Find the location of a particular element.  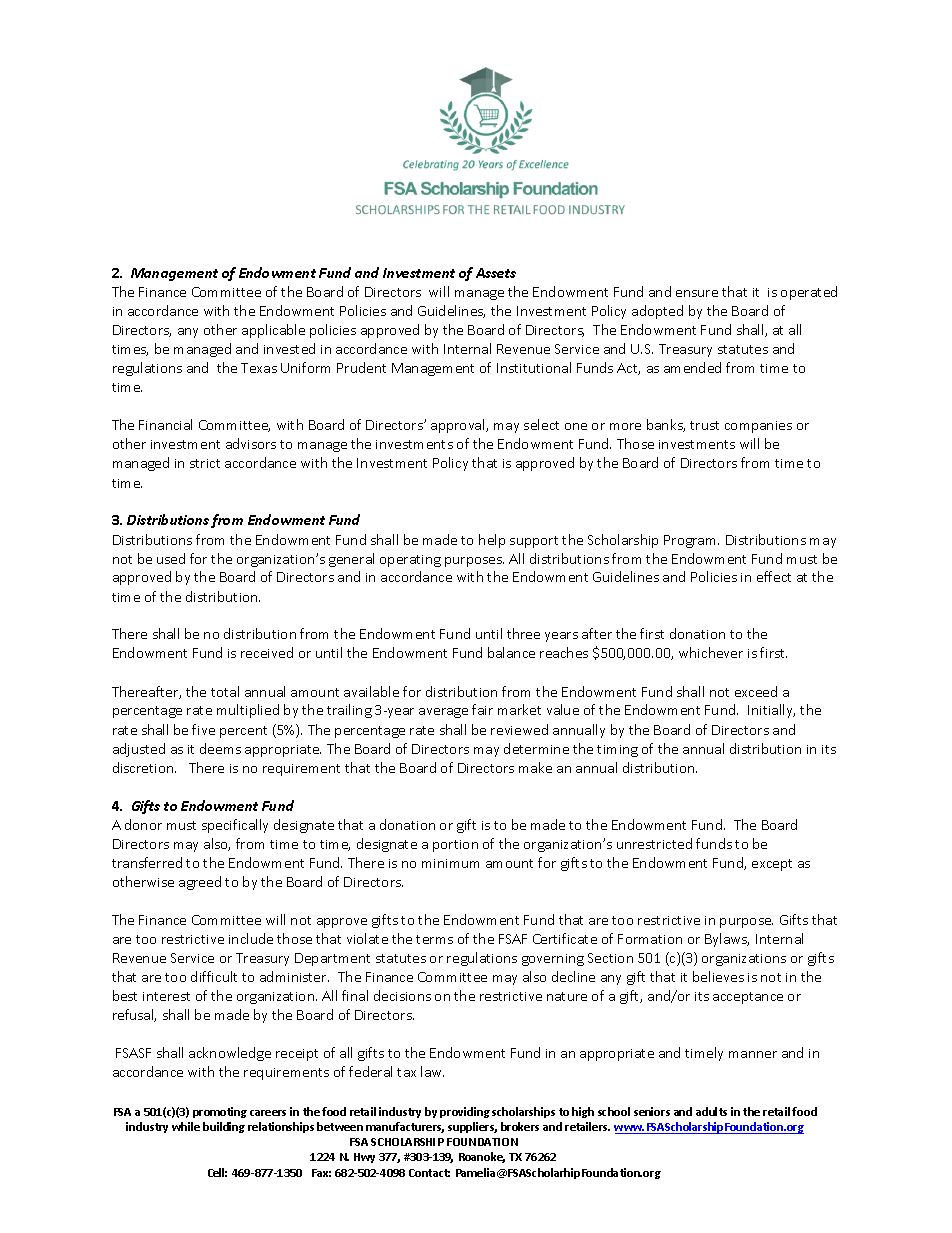

Assets is located at coordinates (496, 273).
